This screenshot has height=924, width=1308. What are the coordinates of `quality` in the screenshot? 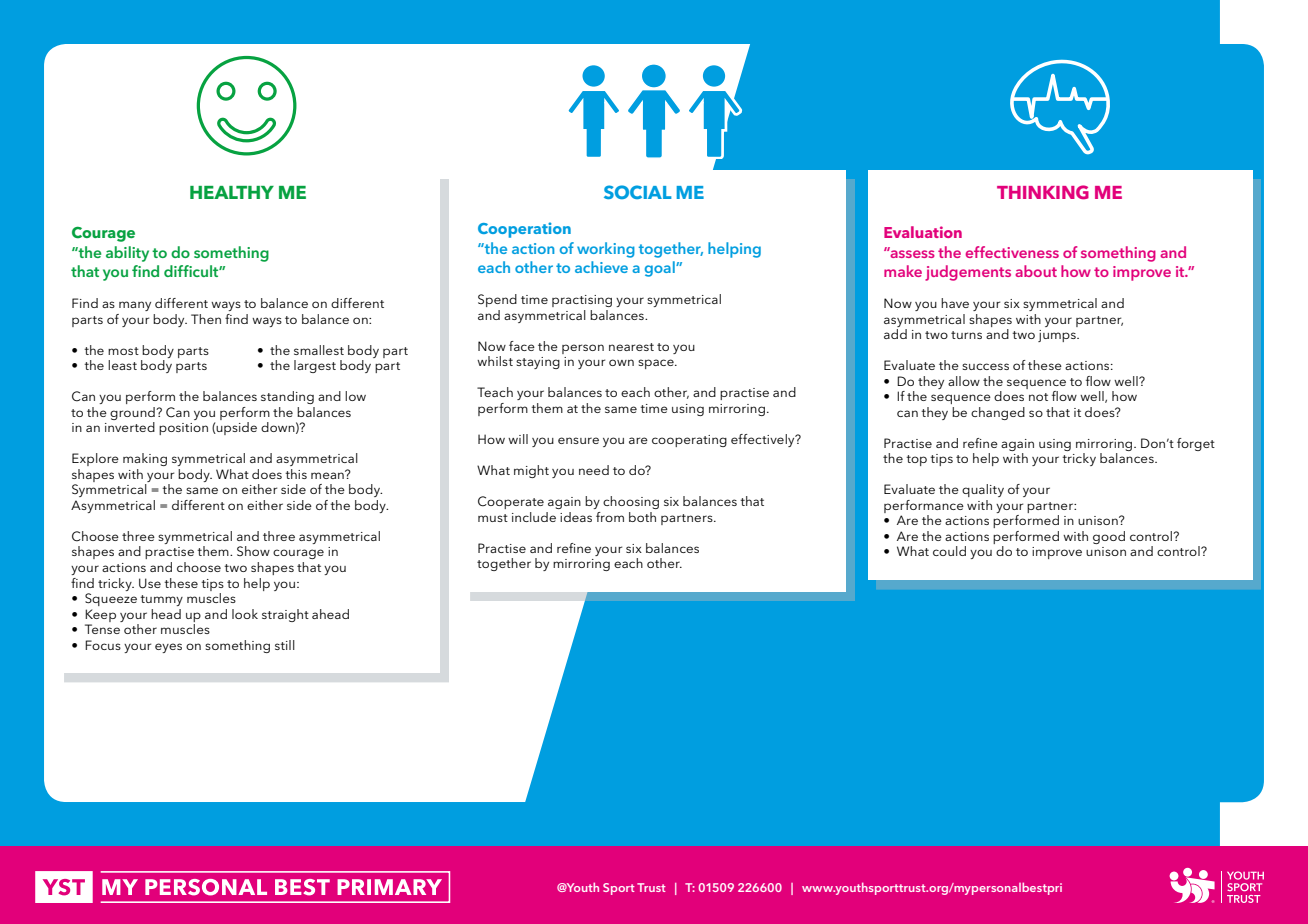 It's located at (983, 490).
